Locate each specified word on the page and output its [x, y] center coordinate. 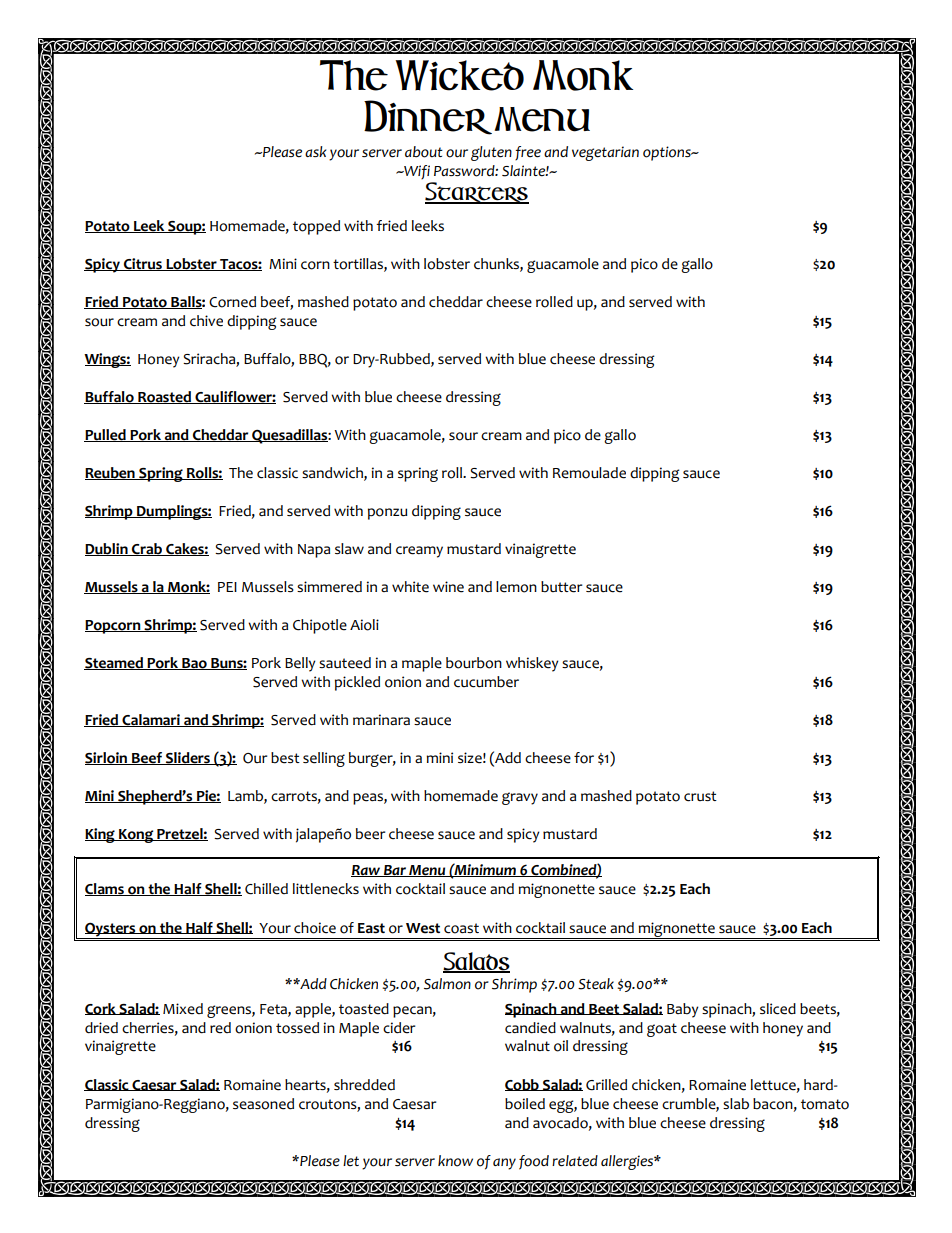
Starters [477, 193]
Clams [105, 889]
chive [206, 321]
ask [315, 151]
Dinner [428, 117]
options [668, 153]
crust [700, 796]
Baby [683, 1010]
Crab [147, 549]
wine [448, 587]
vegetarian [605, 153]
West [423, 928]
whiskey [532, 664]
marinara [381, 719]
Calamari [151, 720]
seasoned [263, 1104]
